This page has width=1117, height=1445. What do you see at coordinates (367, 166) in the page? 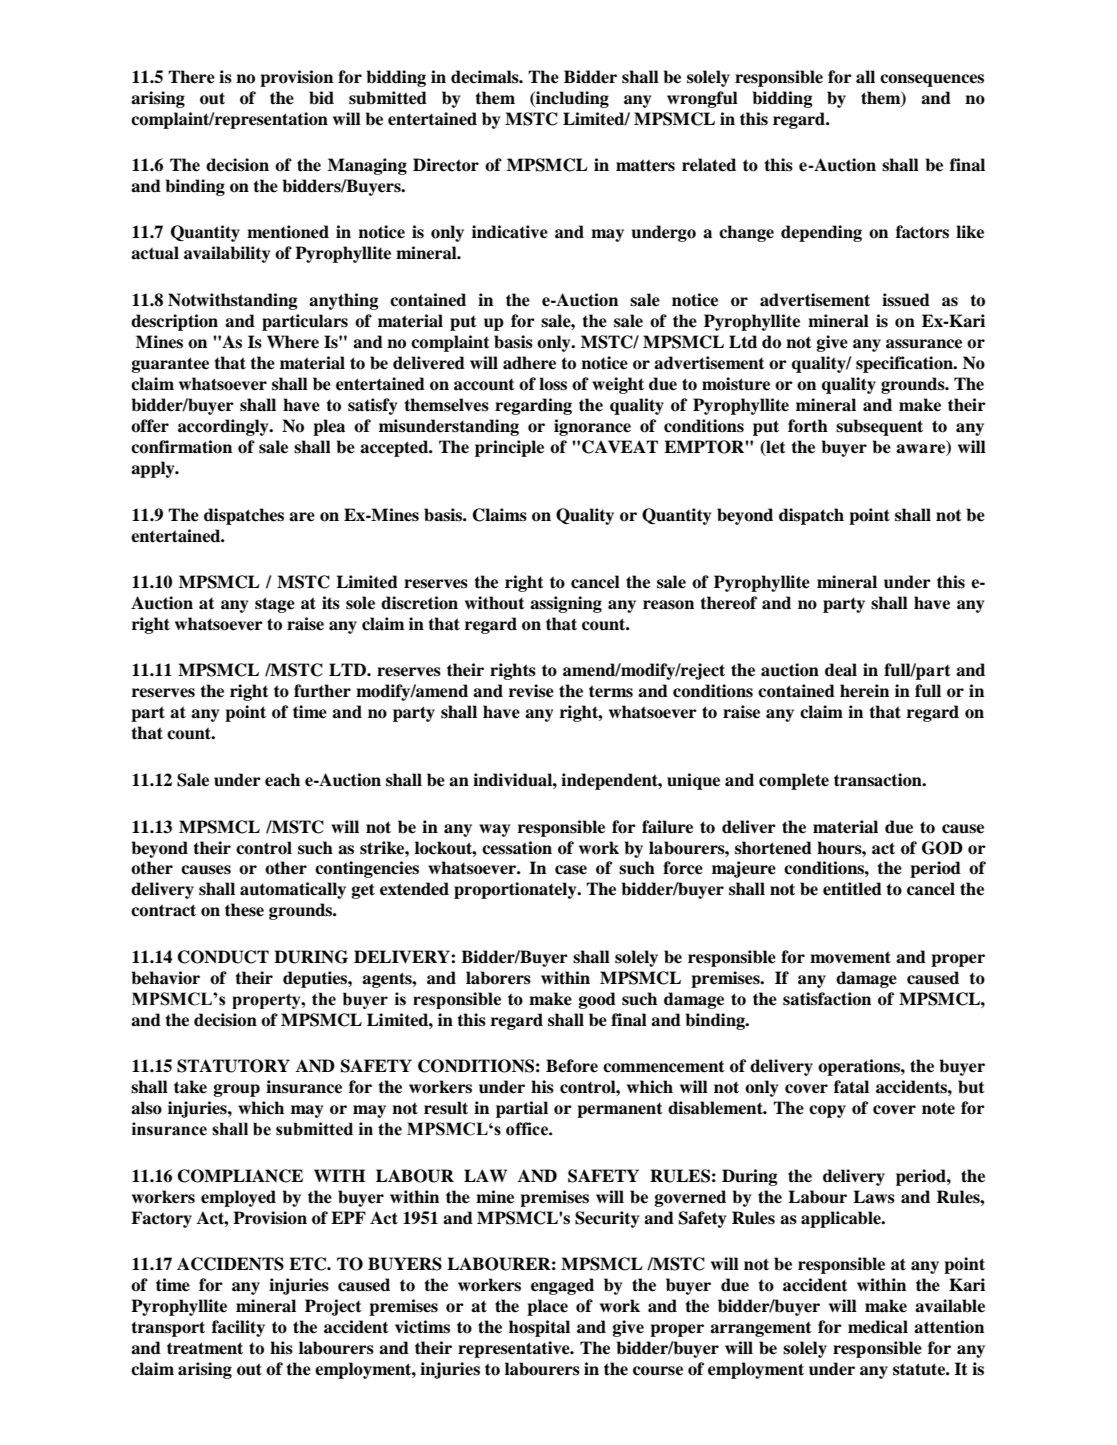
I see `Managing` at bounding box center [367, 166].
